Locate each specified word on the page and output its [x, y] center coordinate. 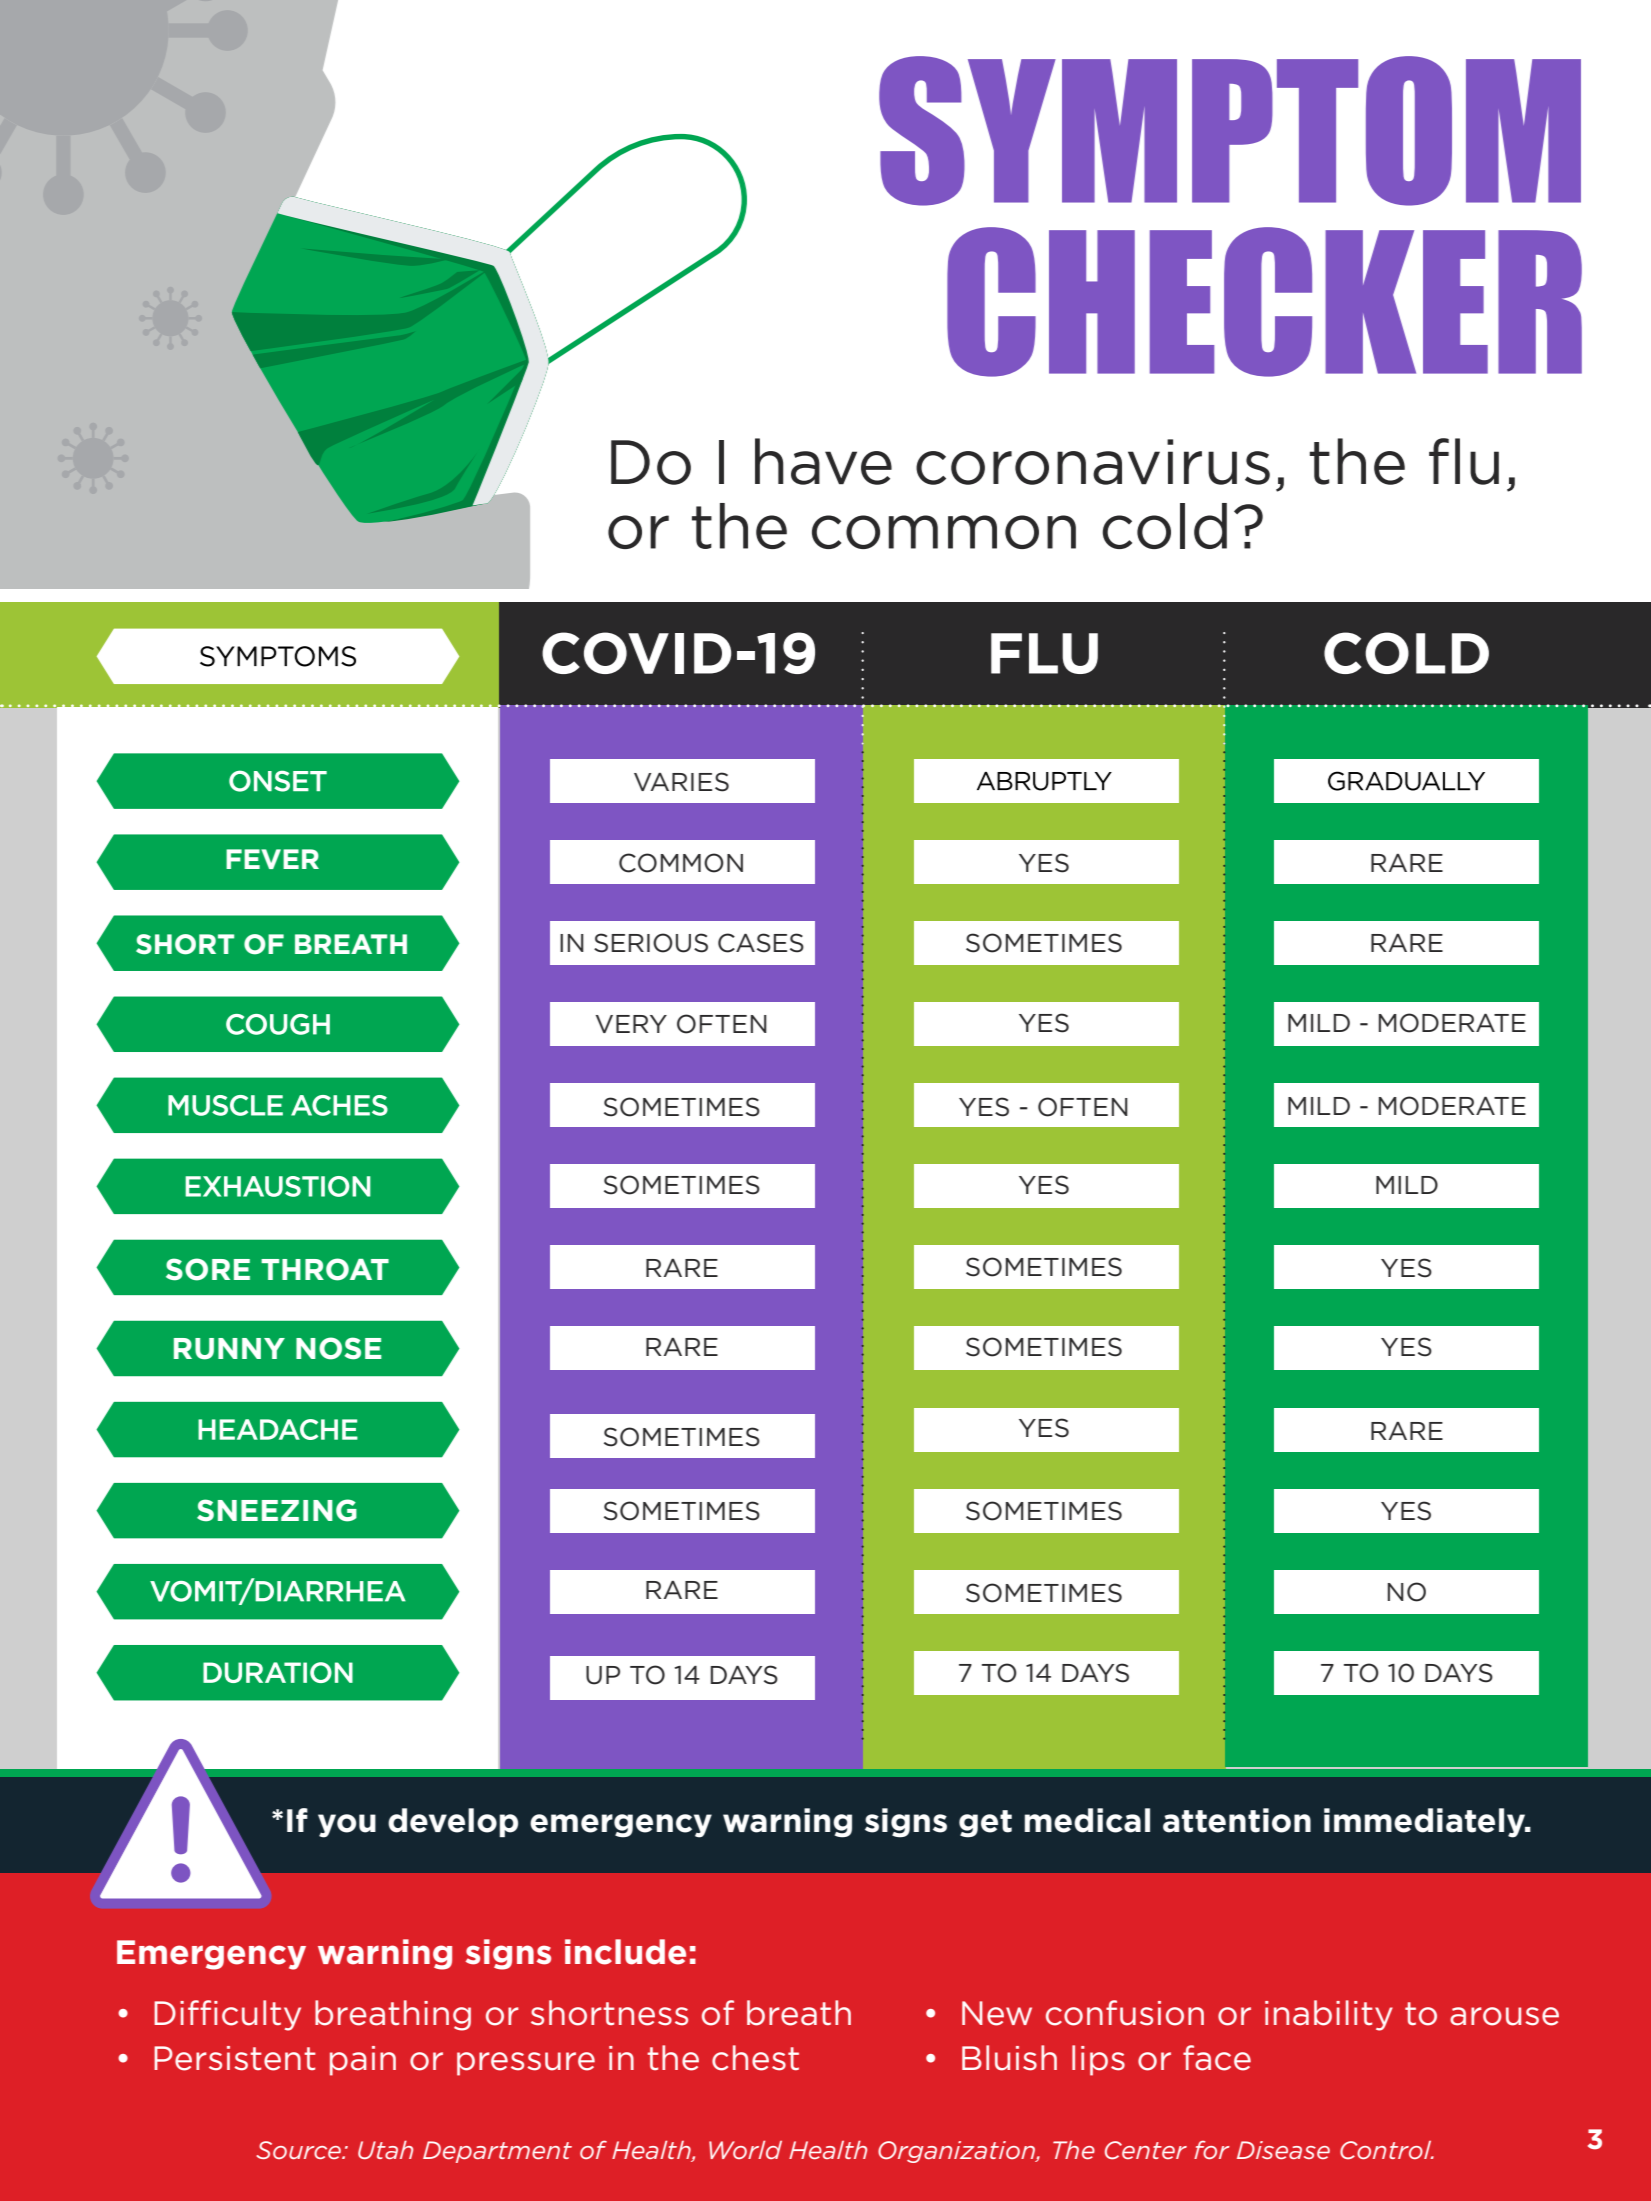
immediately [1426, 1823]
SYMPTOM [1230, 131]
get [985, 1824]
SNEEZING [277, 1510]
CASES [761, 943]
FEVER [272, 859]
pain [363, 2061]
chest [755, 2058]
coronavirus [1093, 462]
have [823, 461]
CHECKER [1264, 302]
